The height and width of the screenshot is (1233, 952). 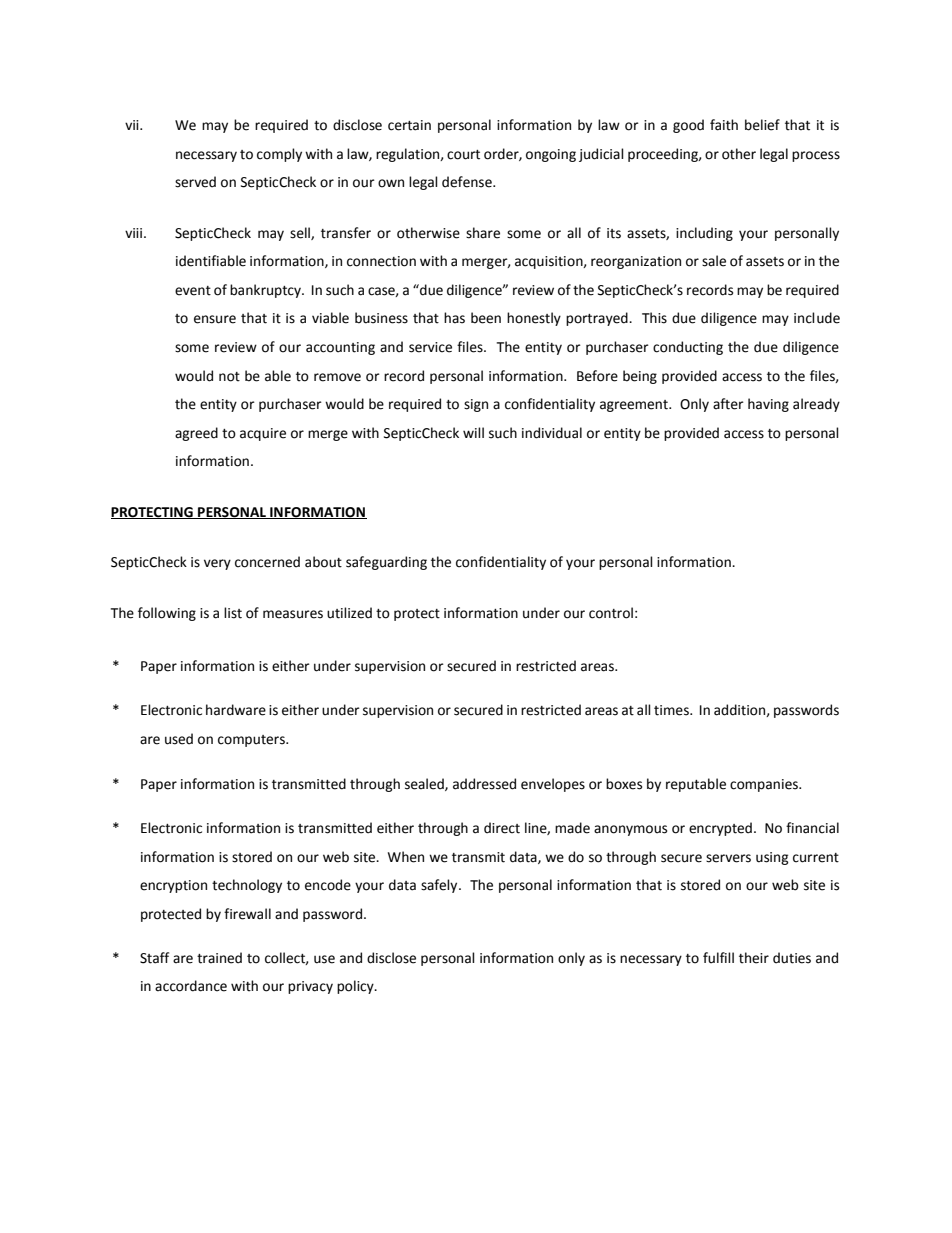 What do you see at coordinates (728, 404) in the screenshot?
I see `after` at bounding box center [728, 404].
